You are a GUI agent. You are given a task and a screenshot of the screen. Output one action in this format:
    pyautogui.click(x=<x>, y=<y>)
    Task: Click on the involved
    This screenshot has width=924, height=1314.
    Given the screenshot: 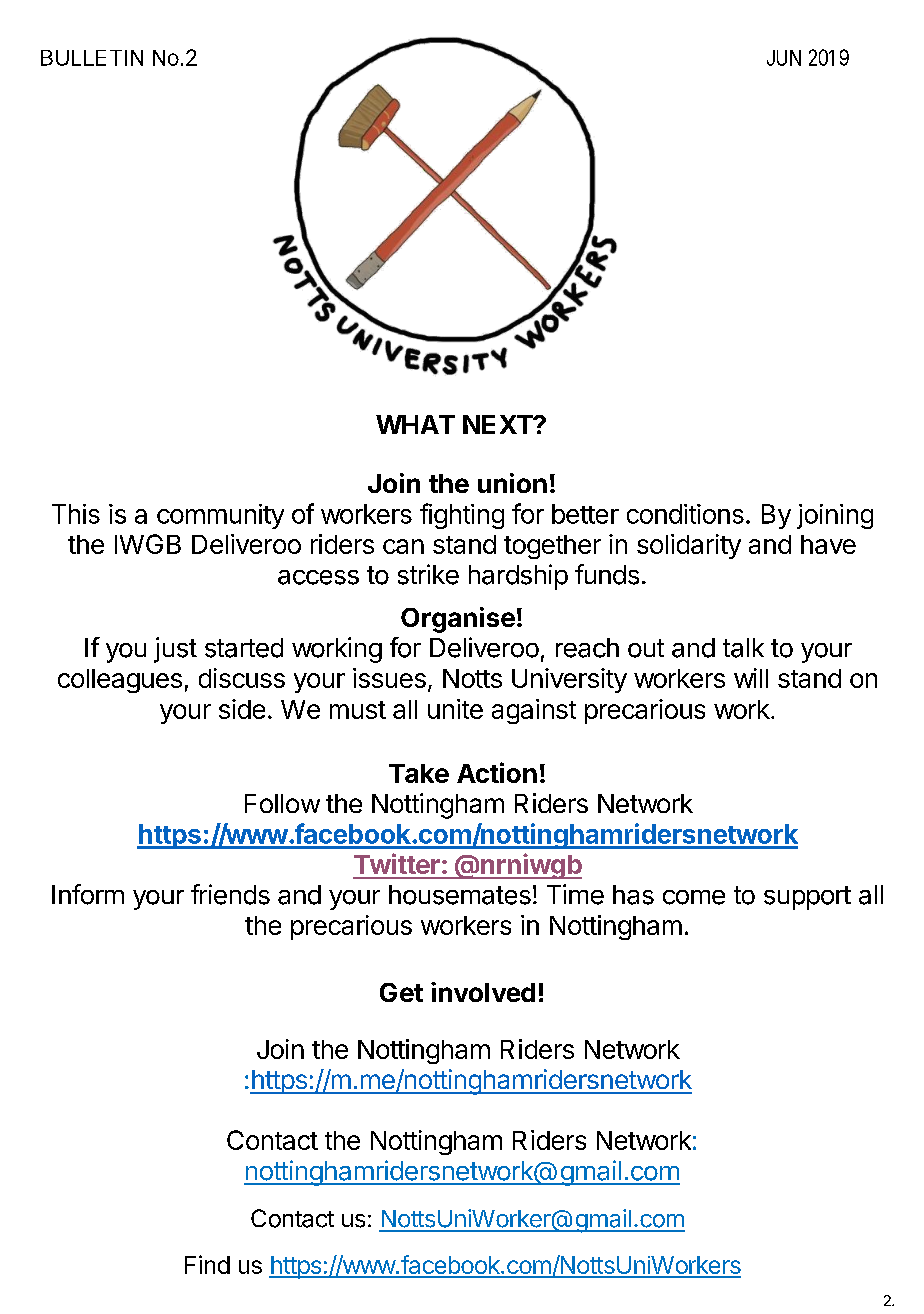 What is the action you would take?
    pyautogui.click(x=483, y=992)
